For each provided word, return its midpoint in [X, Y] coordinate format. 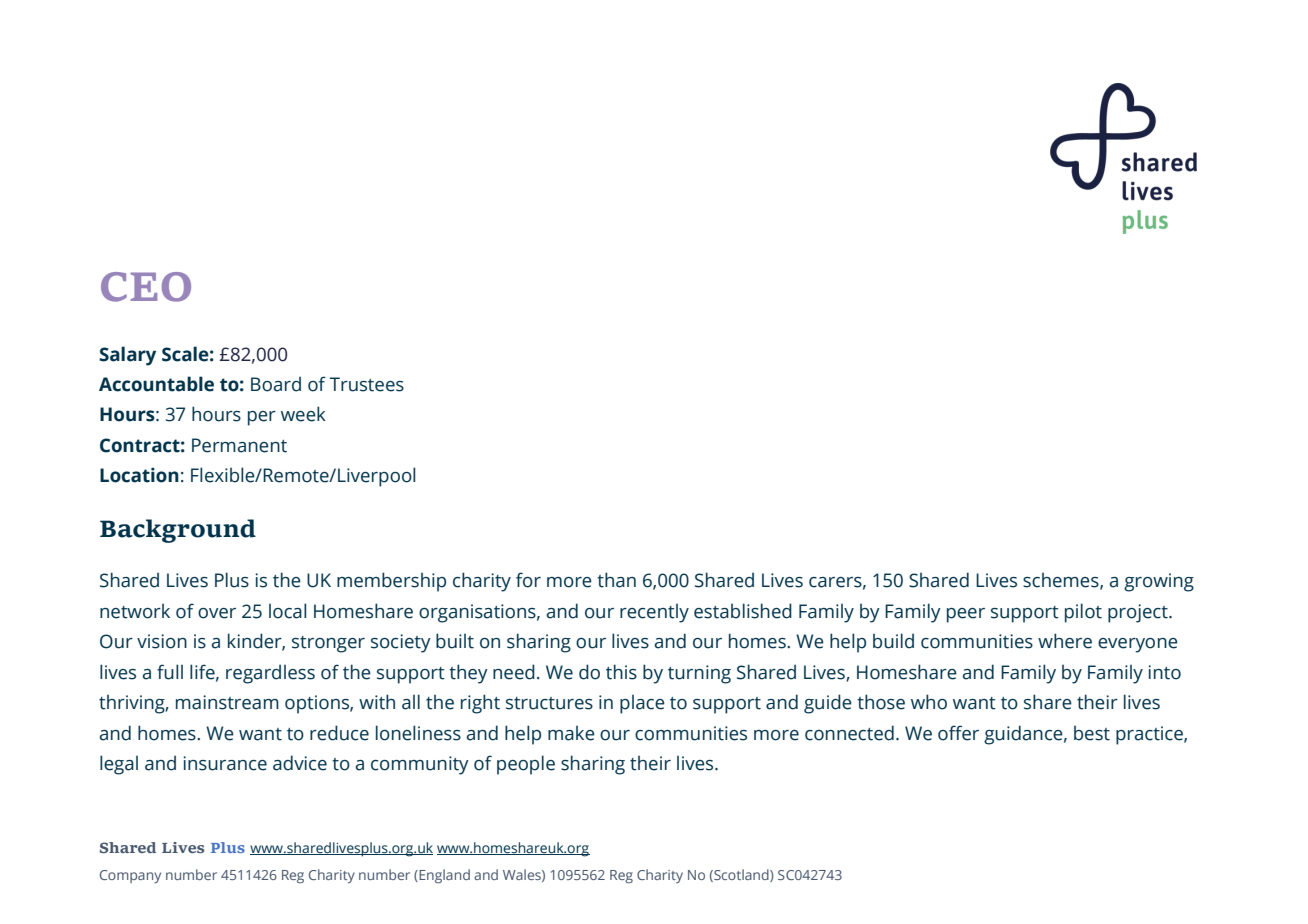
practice [1150, 735]
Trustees [366, 384]
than [616, 580]
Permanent [239, 445]
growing [1159, 582]
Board [276, 384]
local [287, 611]
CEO [146, 287]
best [1092, 733]
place [642, 704]
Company [130, 876]
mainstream [227, 702]
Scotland [741, 875]
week [303, 414]
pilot [1083, 613]
